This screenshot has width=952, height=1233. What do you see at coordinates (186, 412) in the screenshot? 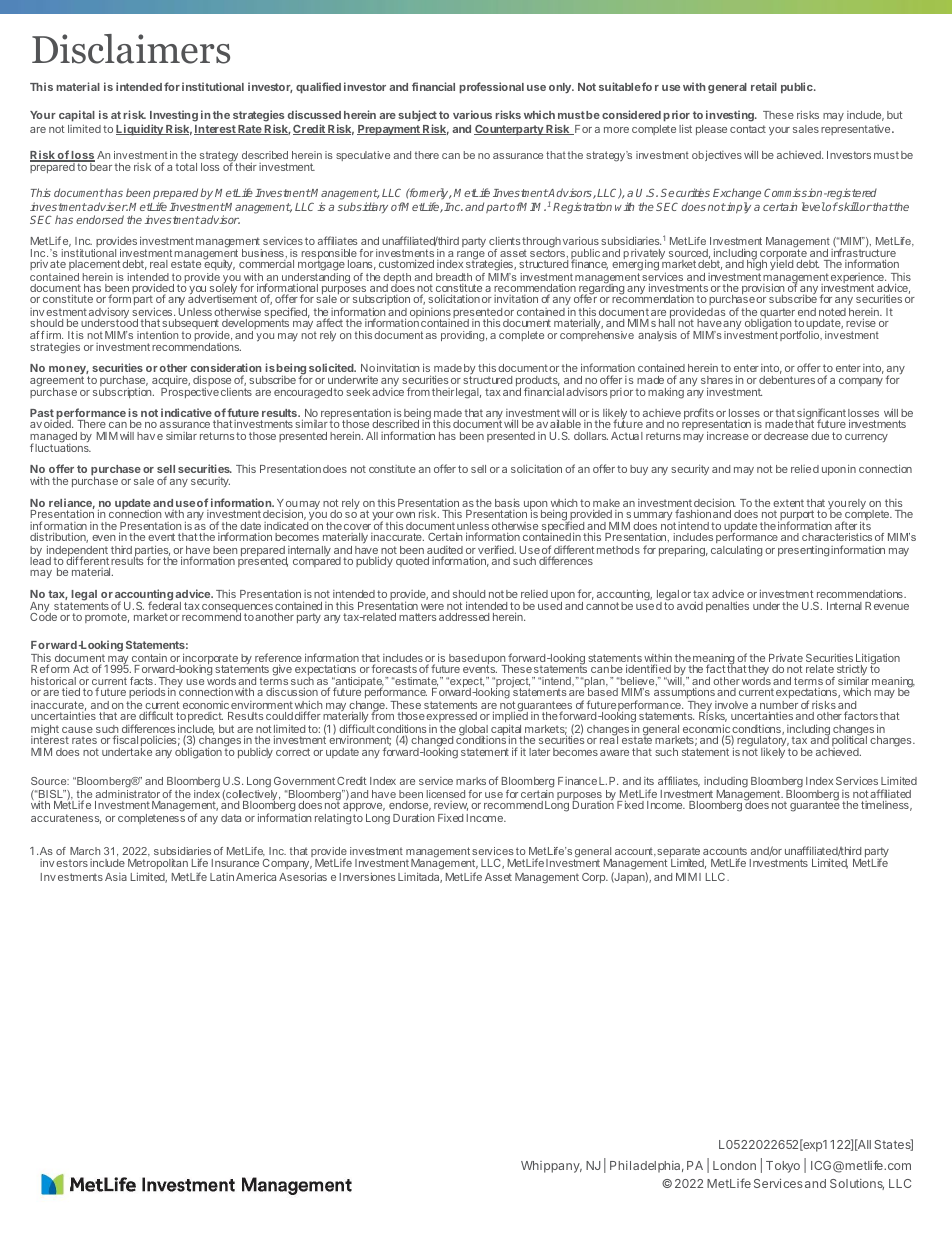
I see `indicative` at bounding box center [186, 412].
